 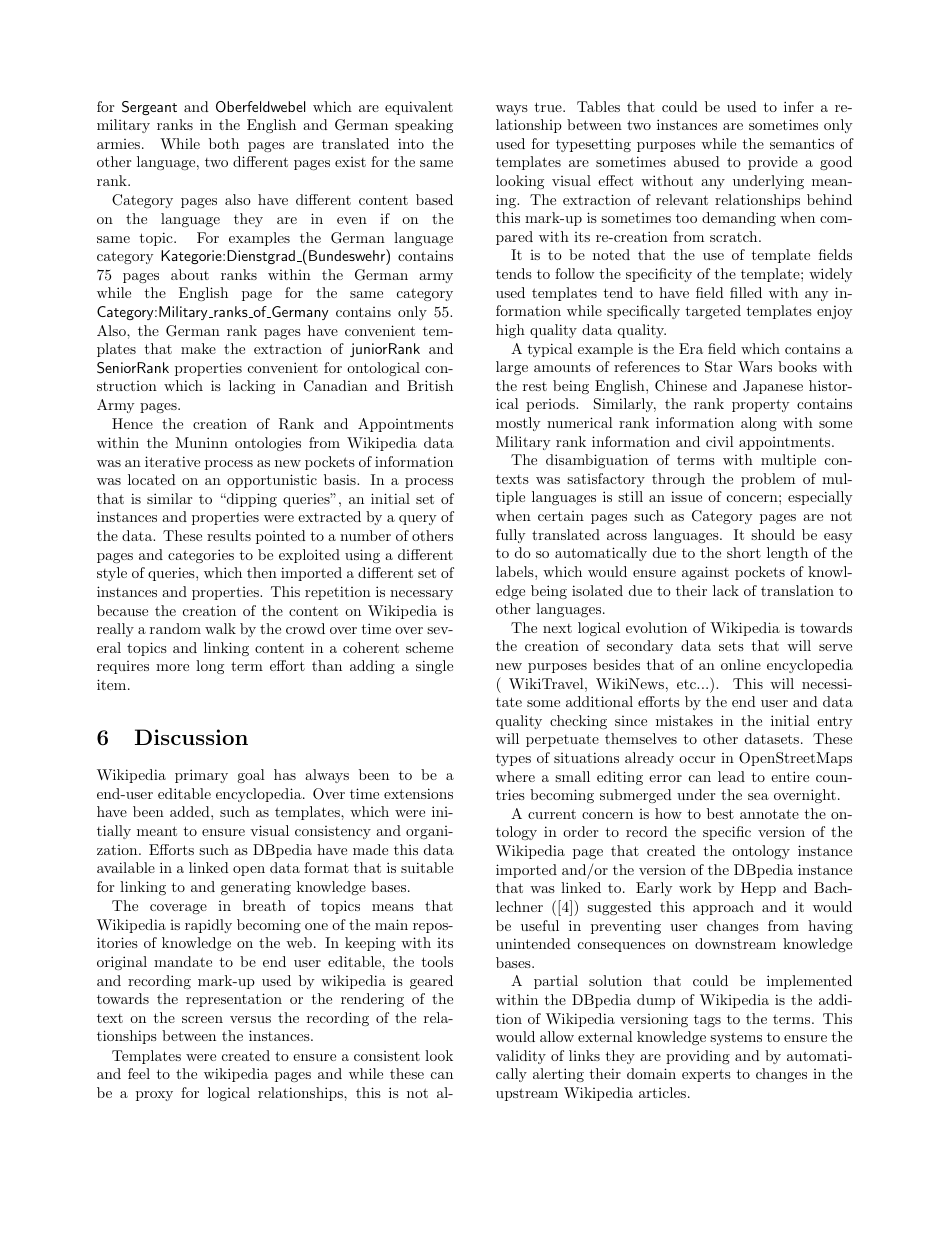 What do you see at coordinates (139, 1073) in the screenshot?
I see `feel` at bounding box center [139, 1073].
